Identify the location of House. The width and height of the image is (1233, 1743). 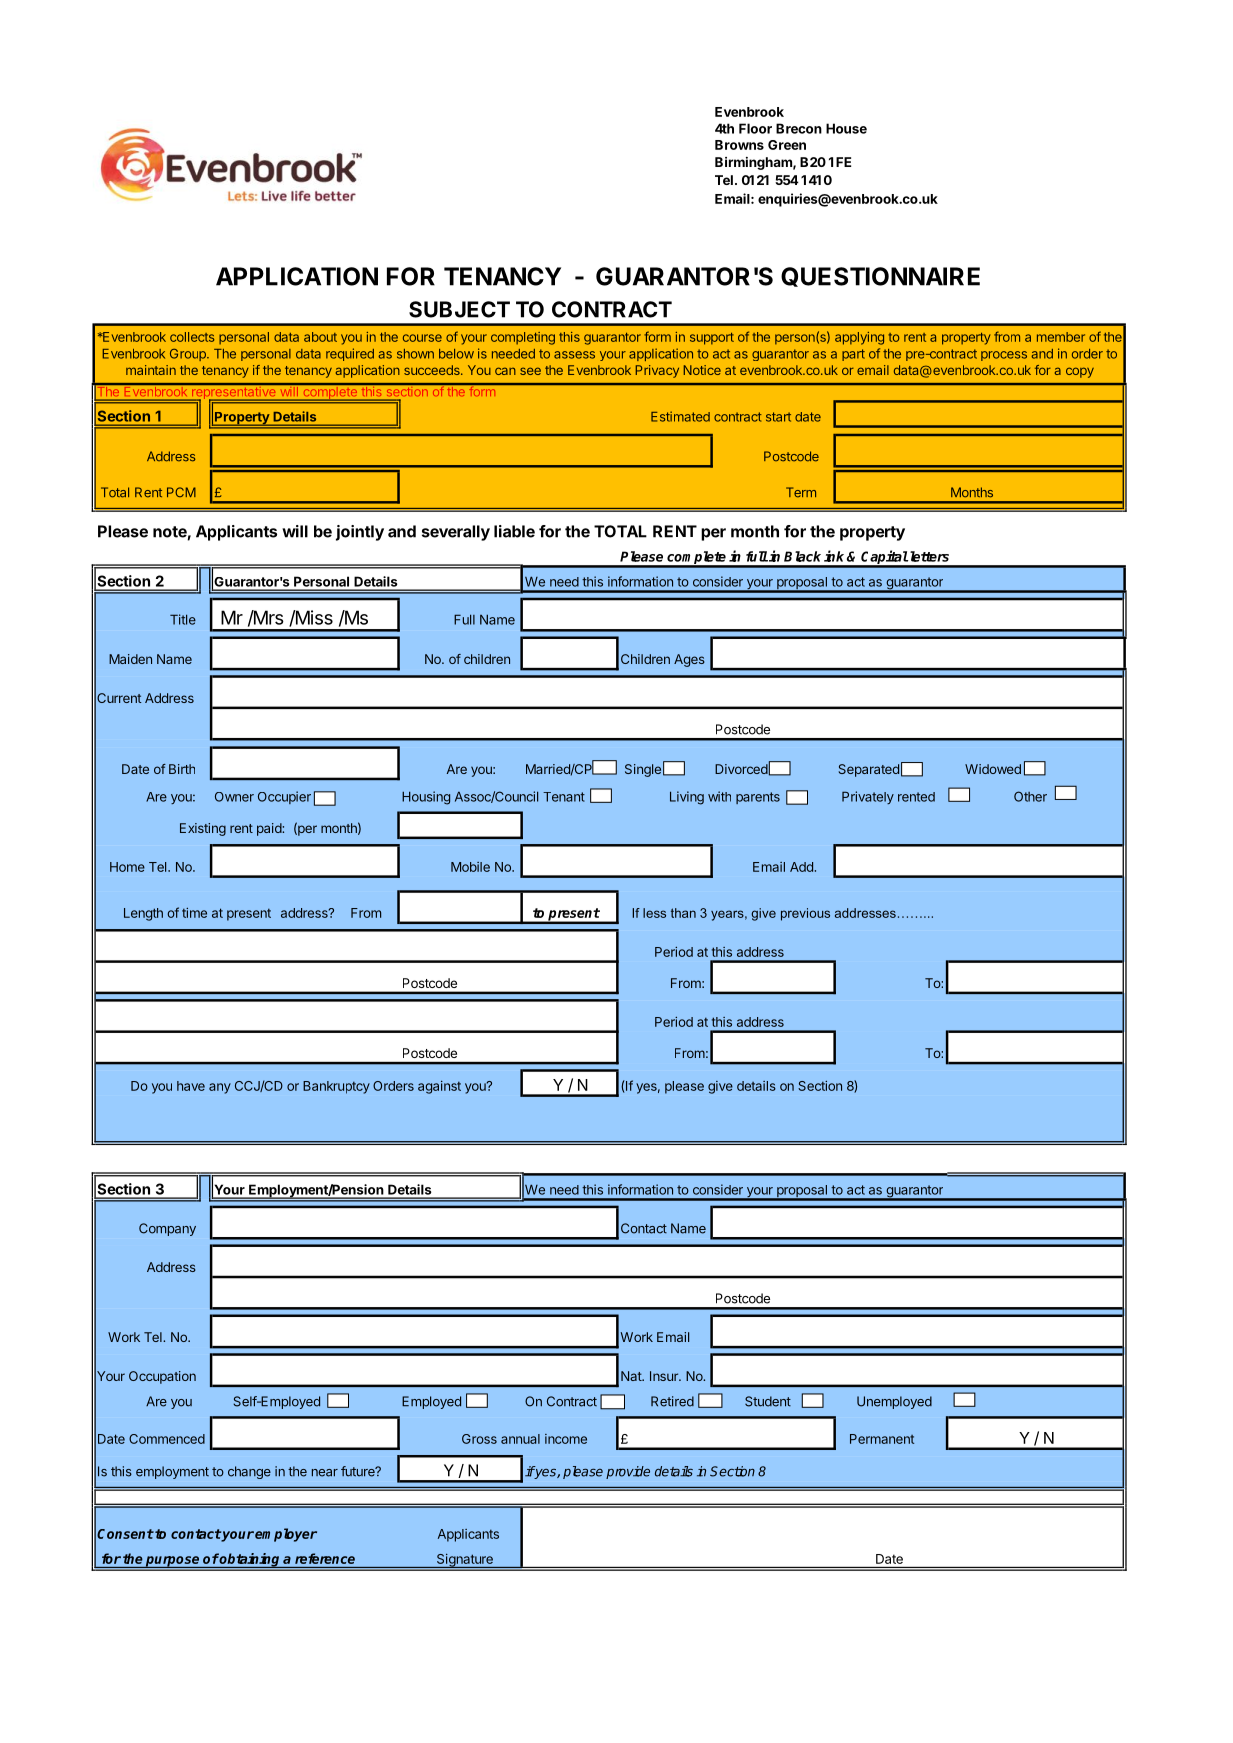
(846, 128).
